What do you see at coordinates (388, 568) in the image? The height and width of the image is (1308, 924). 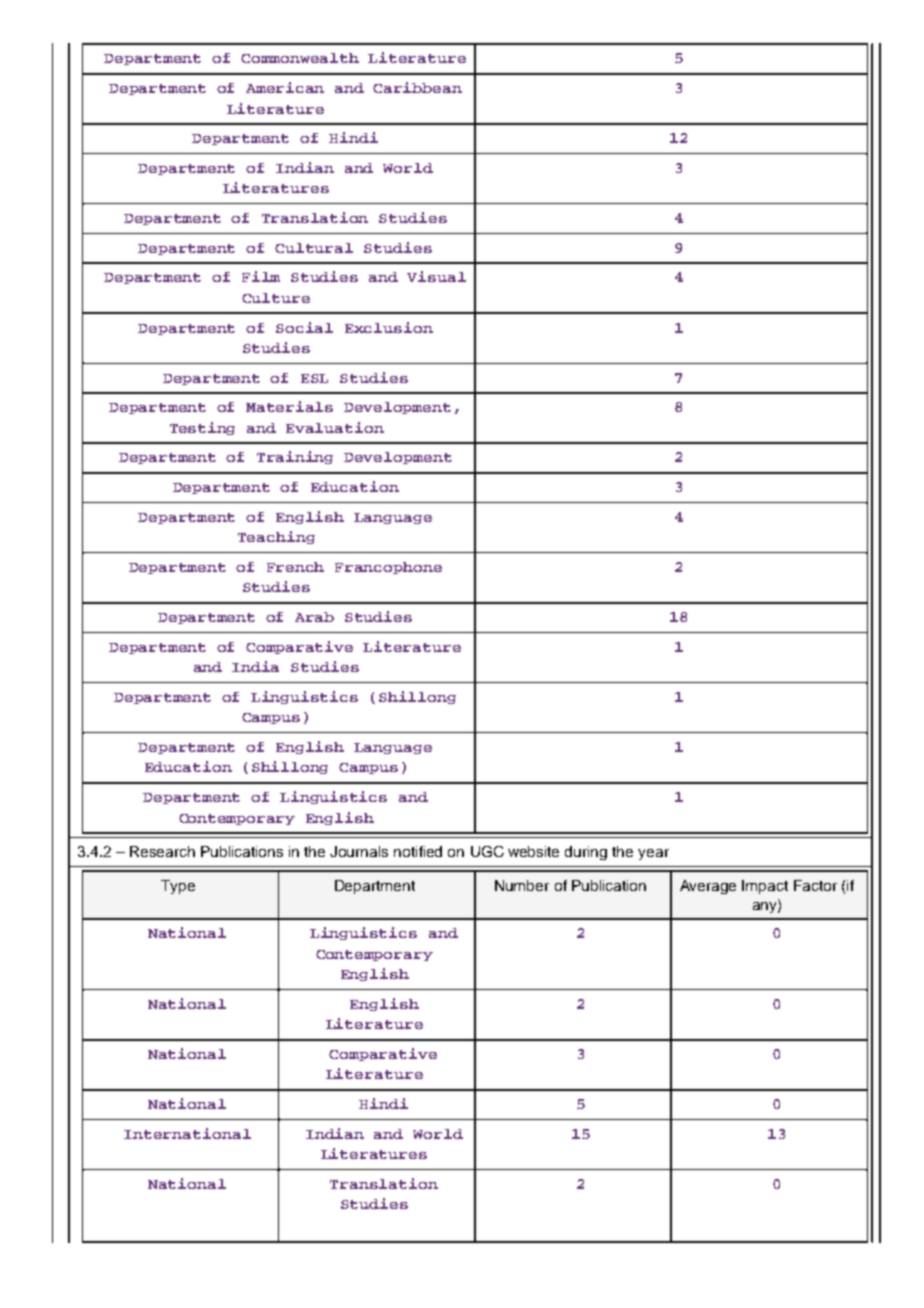 I see `Francophone` at bounding box center [388, 568].
